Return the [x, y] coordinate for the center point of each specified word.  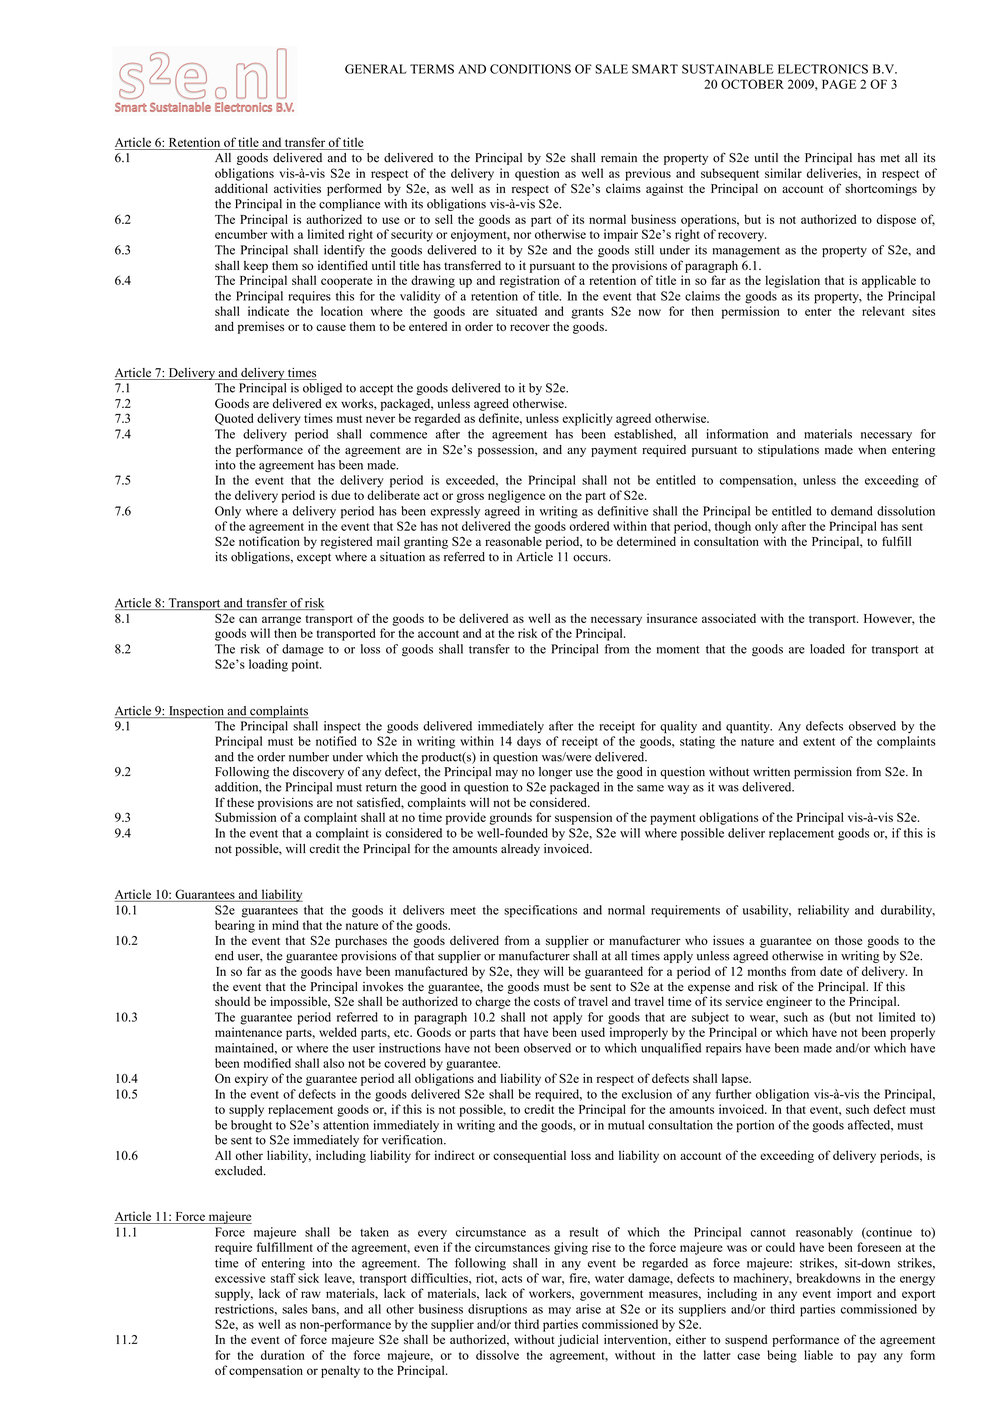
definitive [623, 511]
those [848, 940]
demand [852, 511]
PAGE [839, 84]
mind [285, 925]
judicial [578, 1340]
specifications [540, 911]
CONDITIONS [530, 69]
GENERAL [376, 69]
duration [283, 1355]
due [340, 495]
